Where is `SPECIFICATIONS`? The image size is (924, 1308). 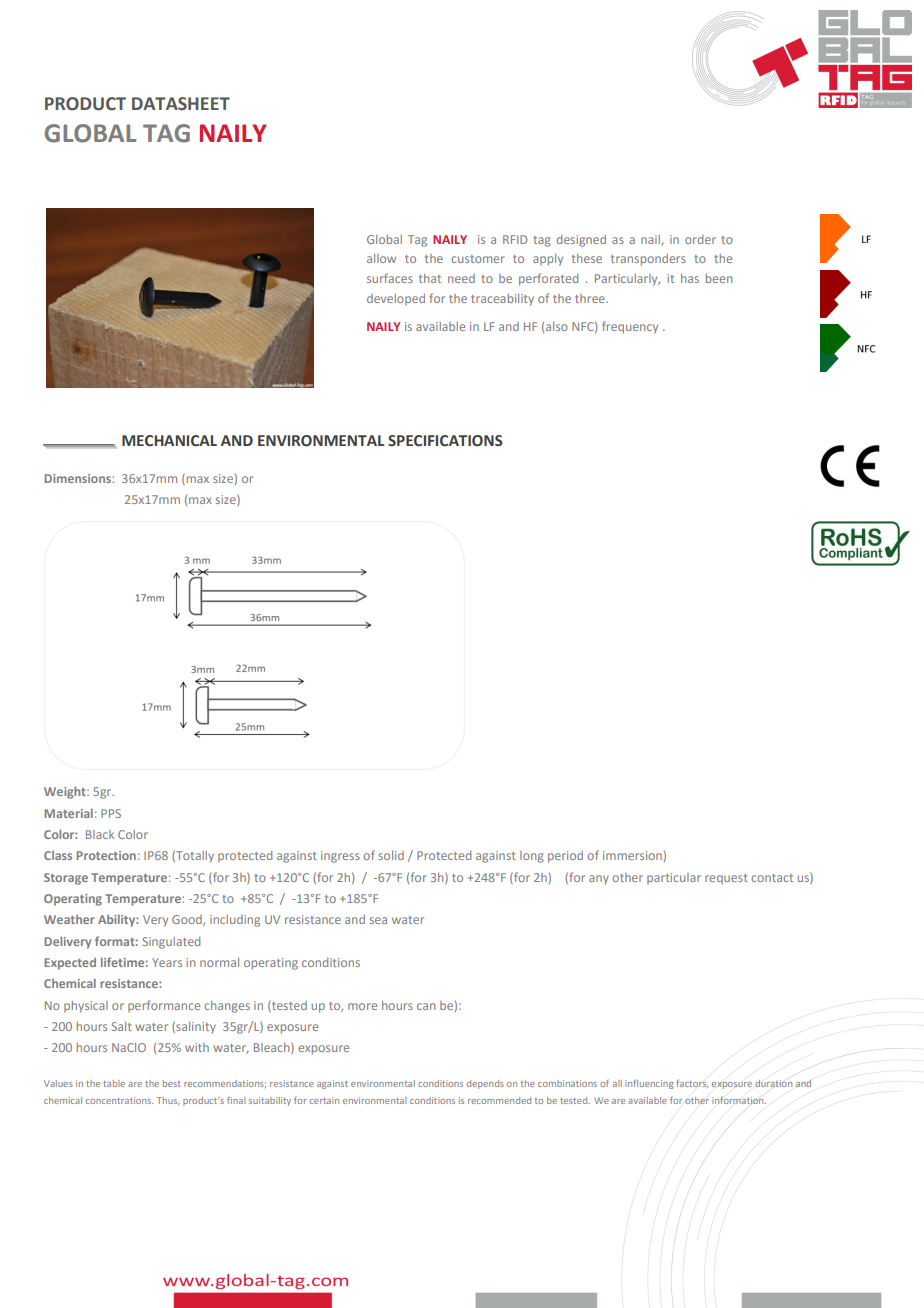 SPECIFICATIONS is located at coordinates (445, 441).
